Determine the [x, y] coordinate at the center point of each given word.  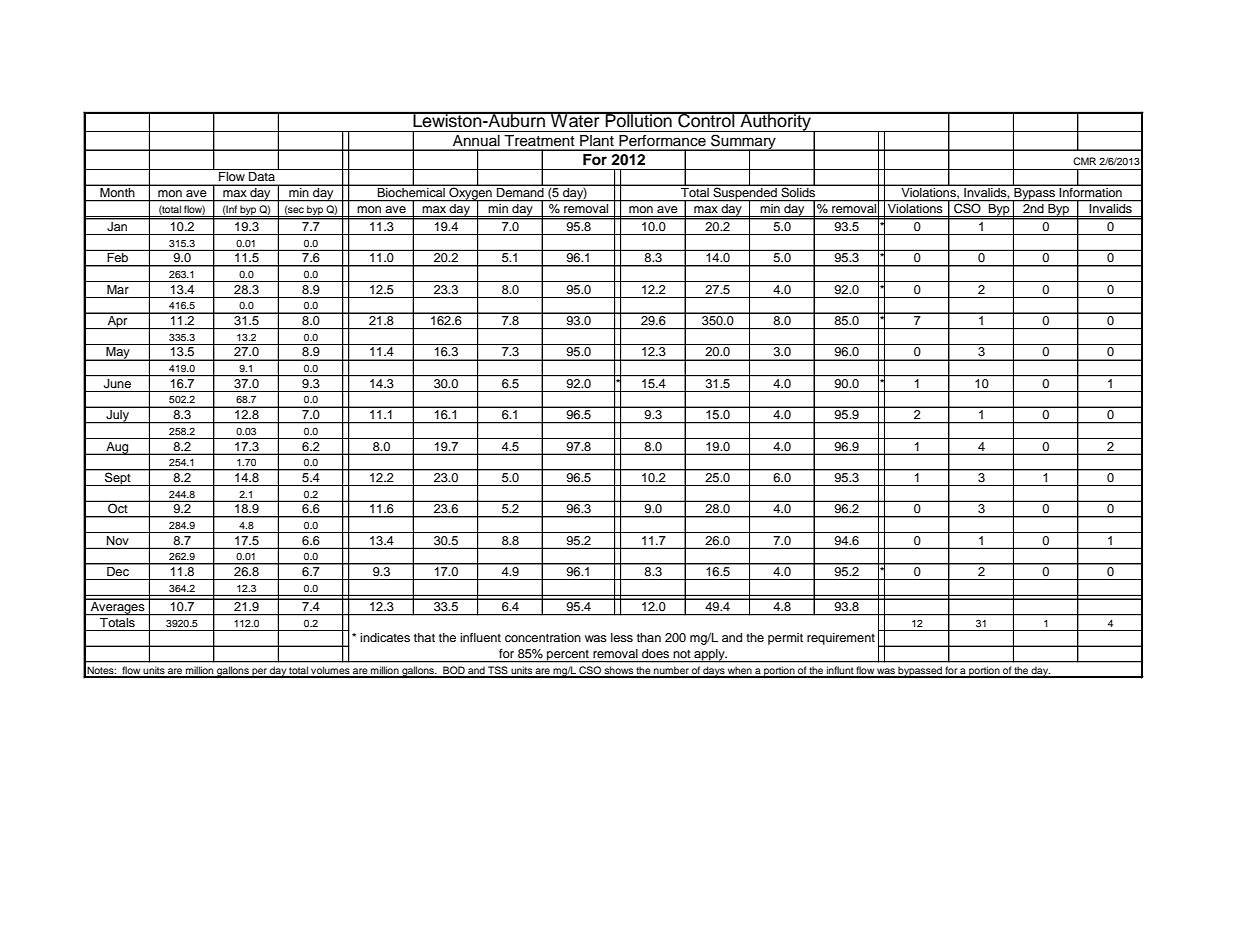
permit [785, 639]
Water [575, 119]
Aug [117, 448]
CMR [1084, 161]
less [622, 637]
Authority [775, 122]
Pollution [639, 119]
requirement [841, 639]
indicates [385, 637]
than [649, 637]
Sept [118, 478]
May [118, 354]
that [424, 637]
